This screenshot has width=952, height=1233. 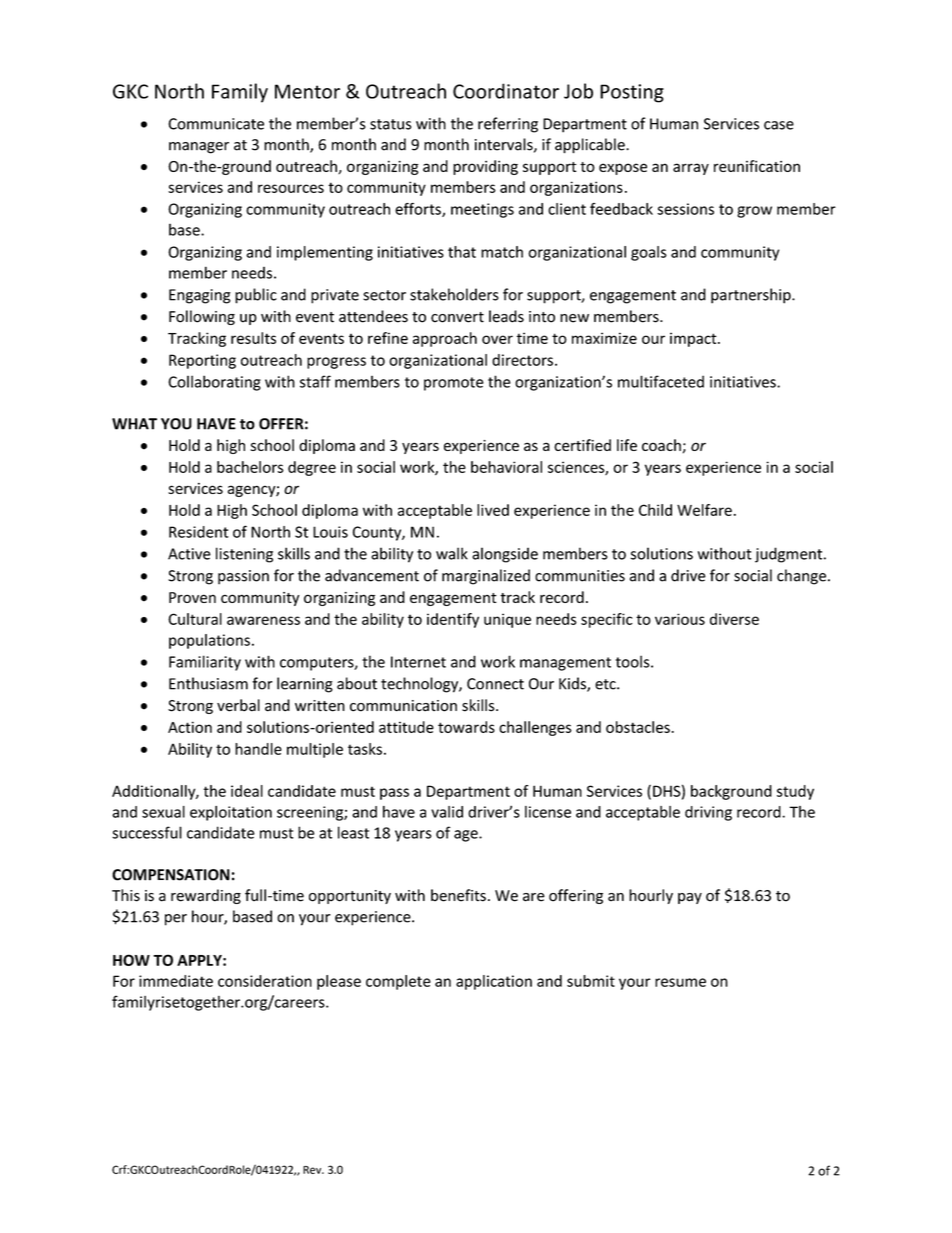 I want to click on diverse, so click(x=734, y=619).
